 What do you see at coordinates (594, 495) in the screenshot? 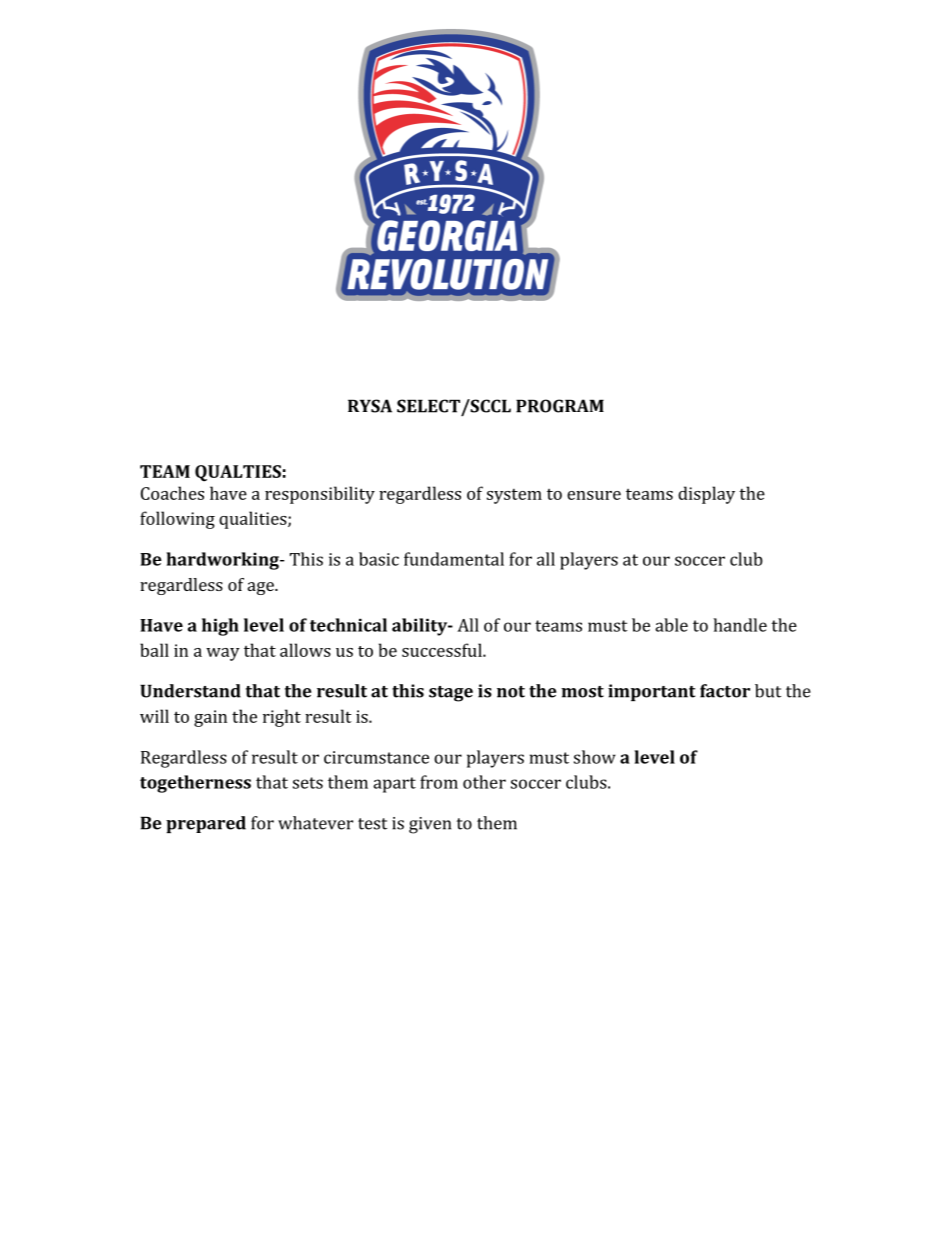
I see `ensure` at bounding box center [594, 495].
